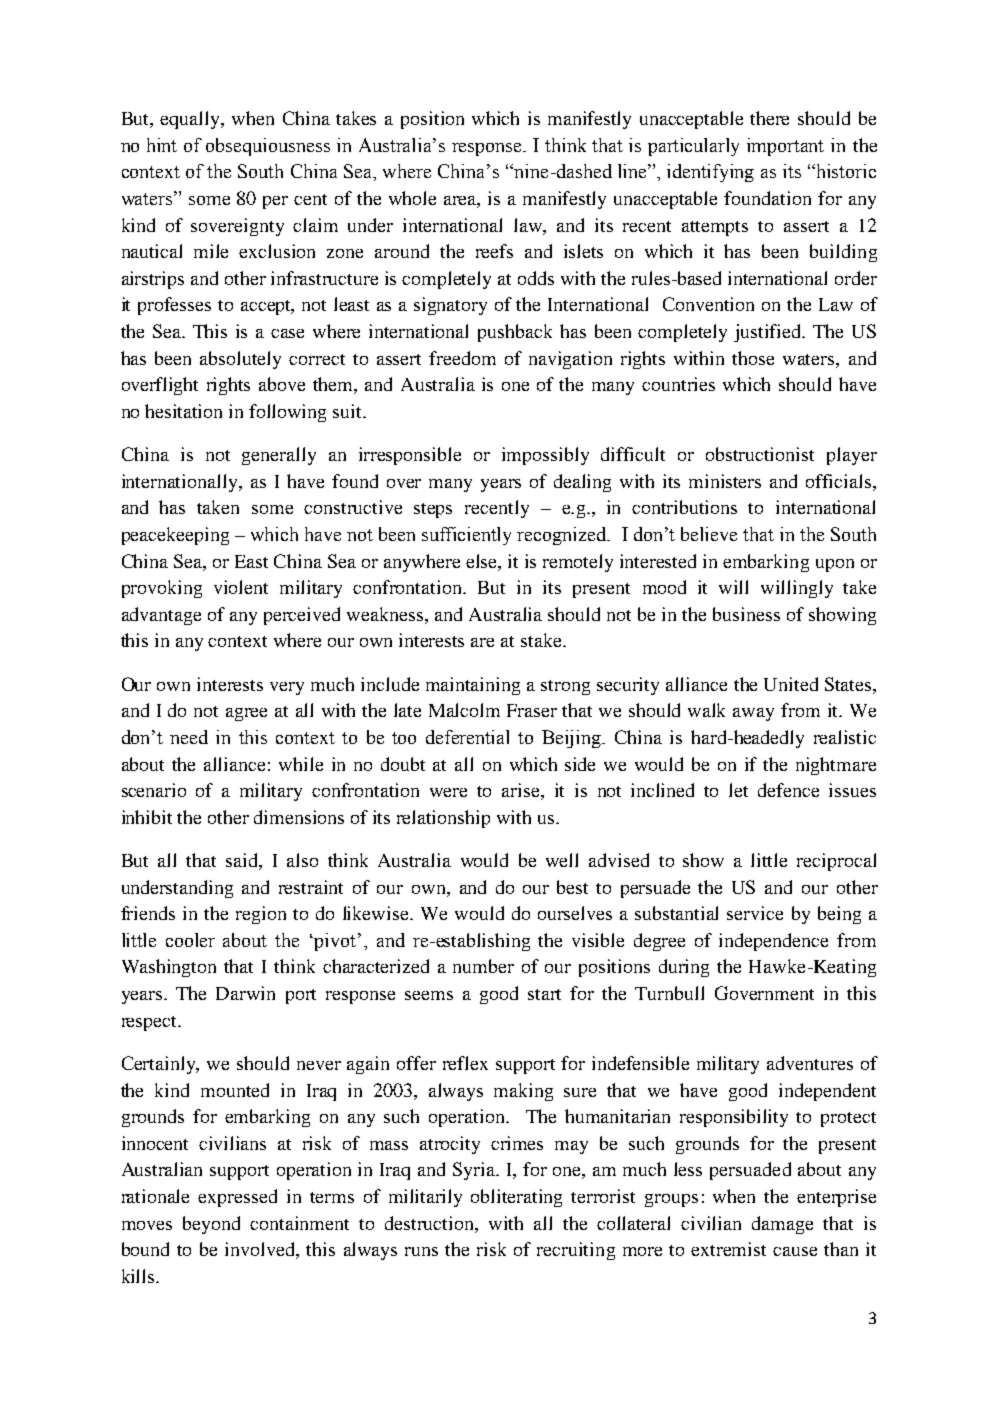 Image resolution: width=998 pixels, height=1411 pixels. Describe the element at coordinates (261, 915) in the screenshot. I see `region` at that location.
